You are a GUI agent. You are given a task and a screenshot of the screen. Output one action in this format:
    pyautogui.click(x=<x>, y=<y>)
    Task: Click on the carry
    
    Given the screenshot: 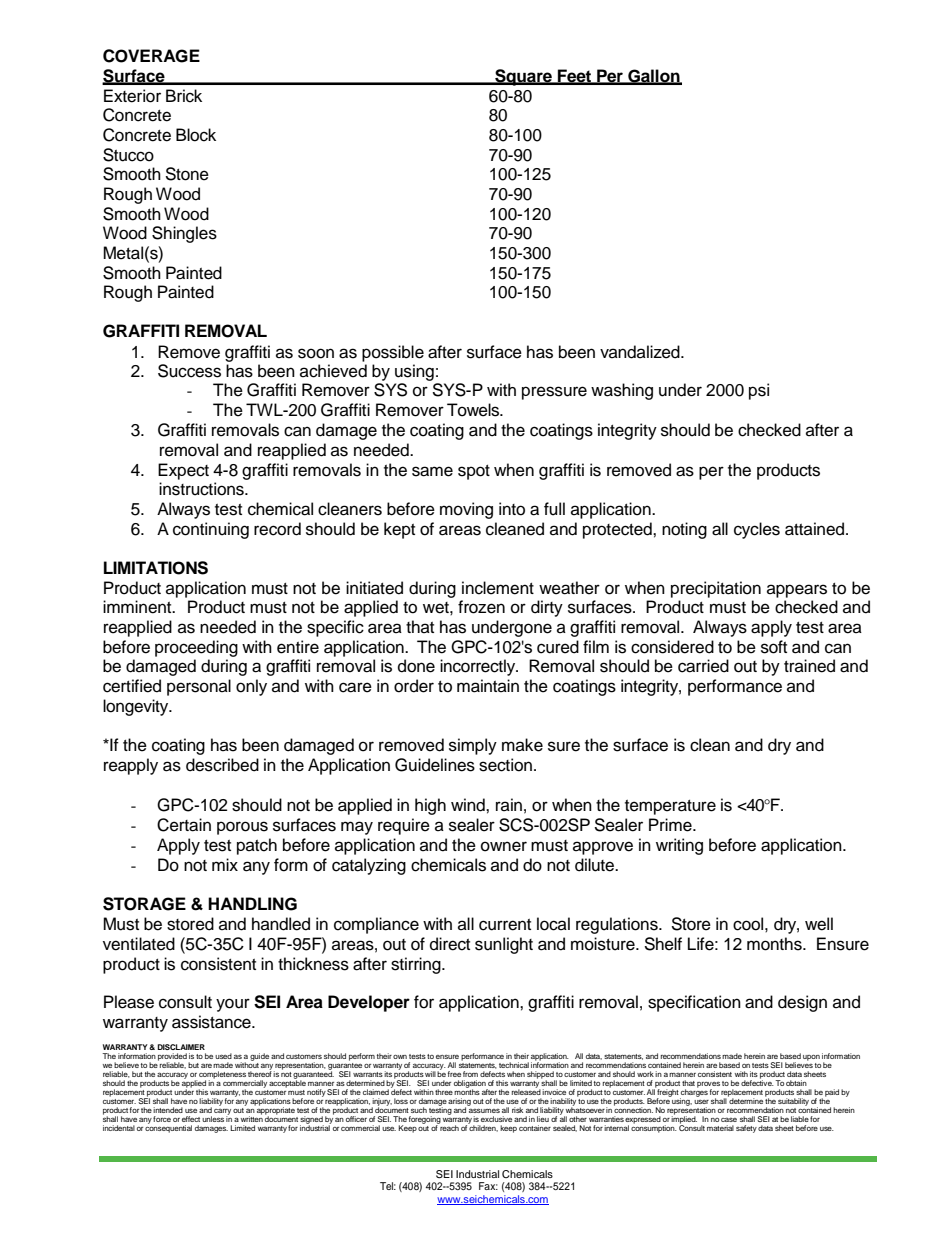 What is the action you would take?
    pyautogui.click(x=222, y=1113)
